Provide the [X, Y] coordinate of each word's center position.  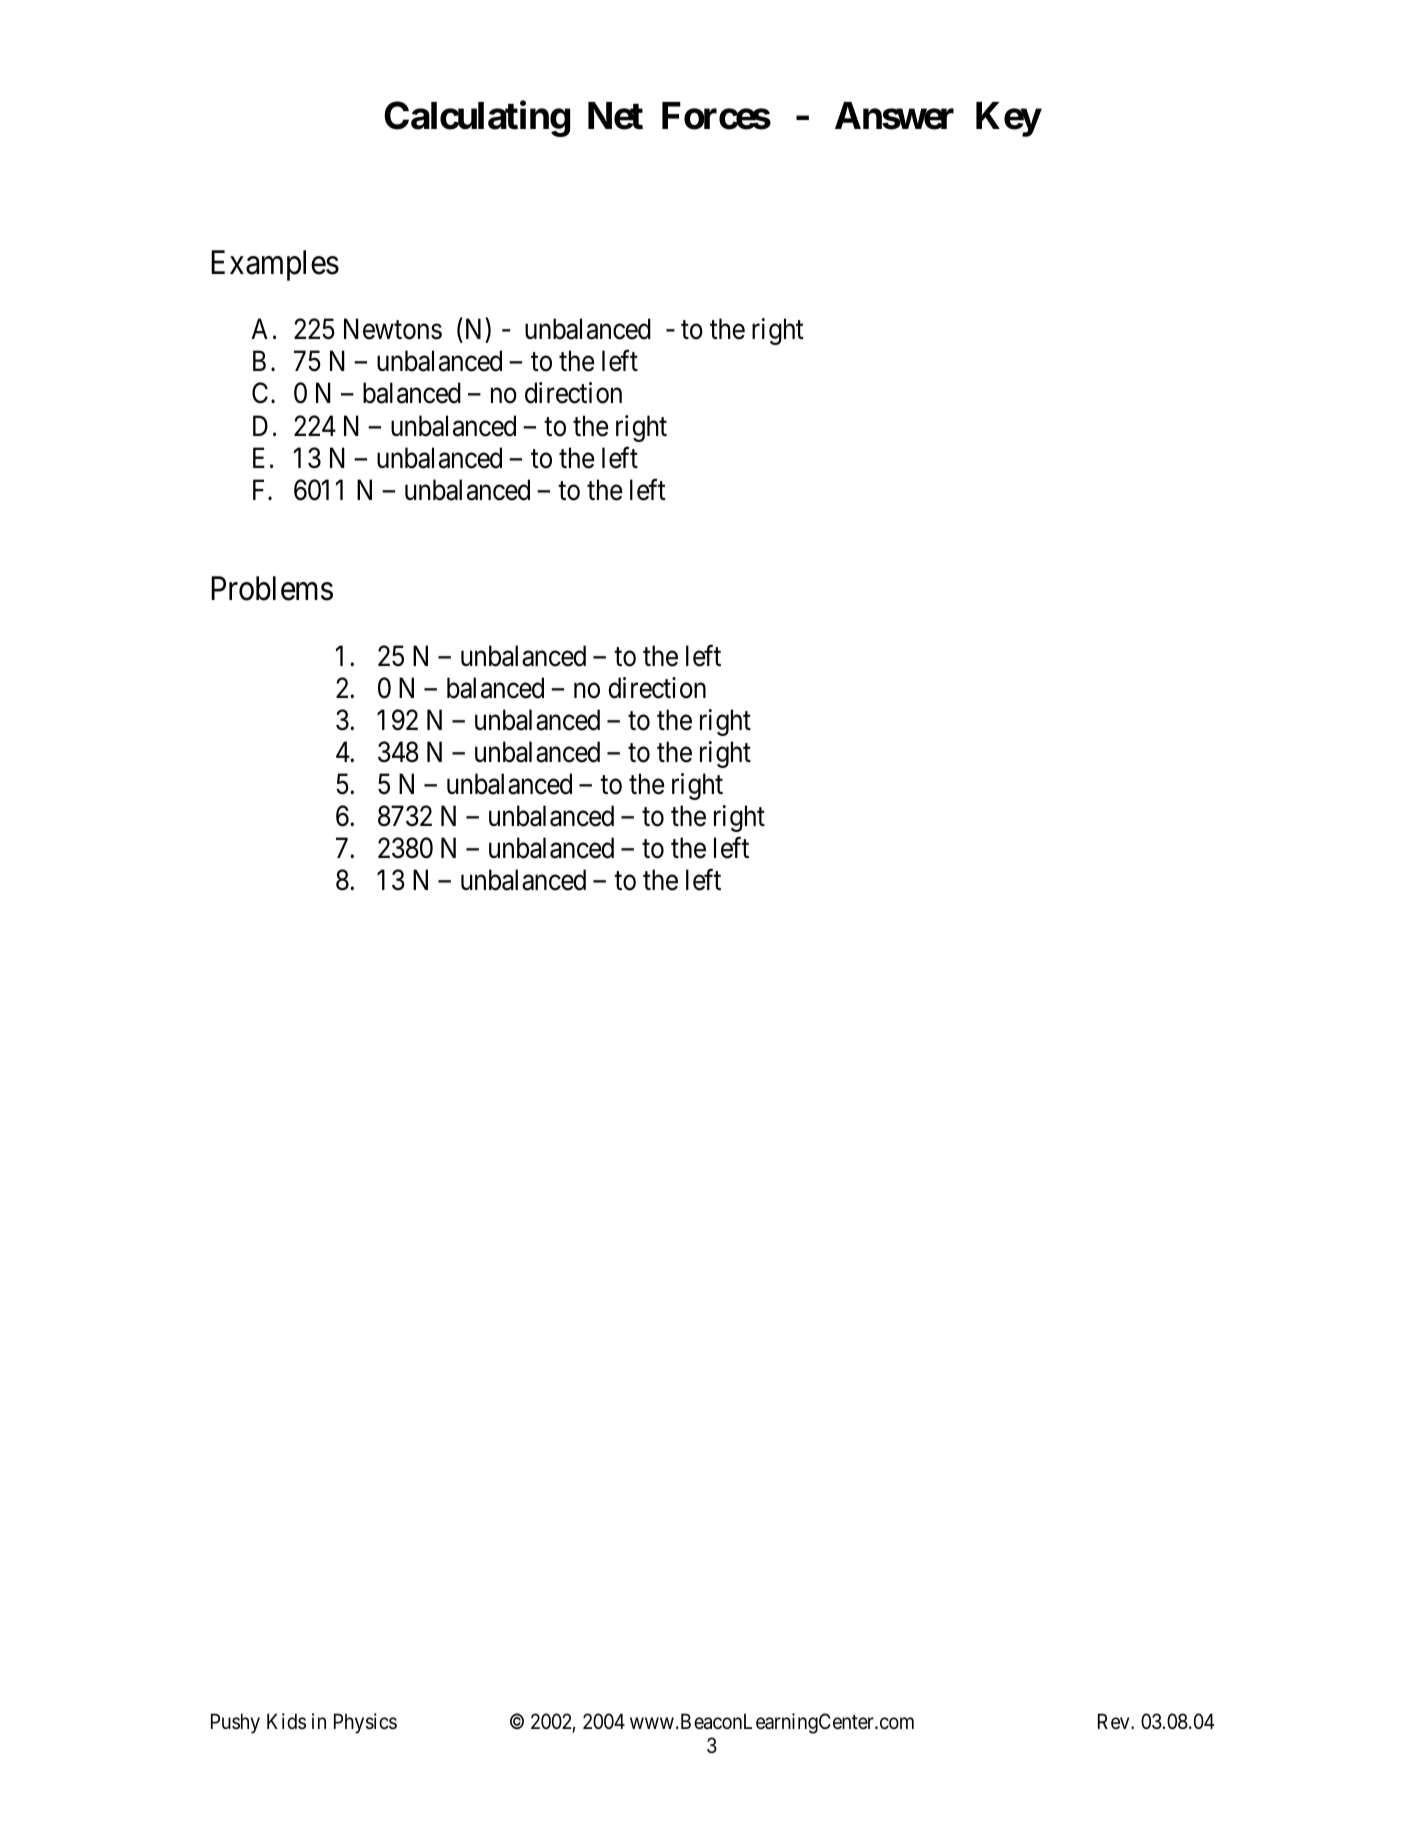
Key [1008, 119]
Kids [286, 1721]
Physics [365, 1723]
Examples [275, 265]
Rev [1115, 1721]
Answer [894, 116]
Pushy [235, 1723]
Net [615, 116]
